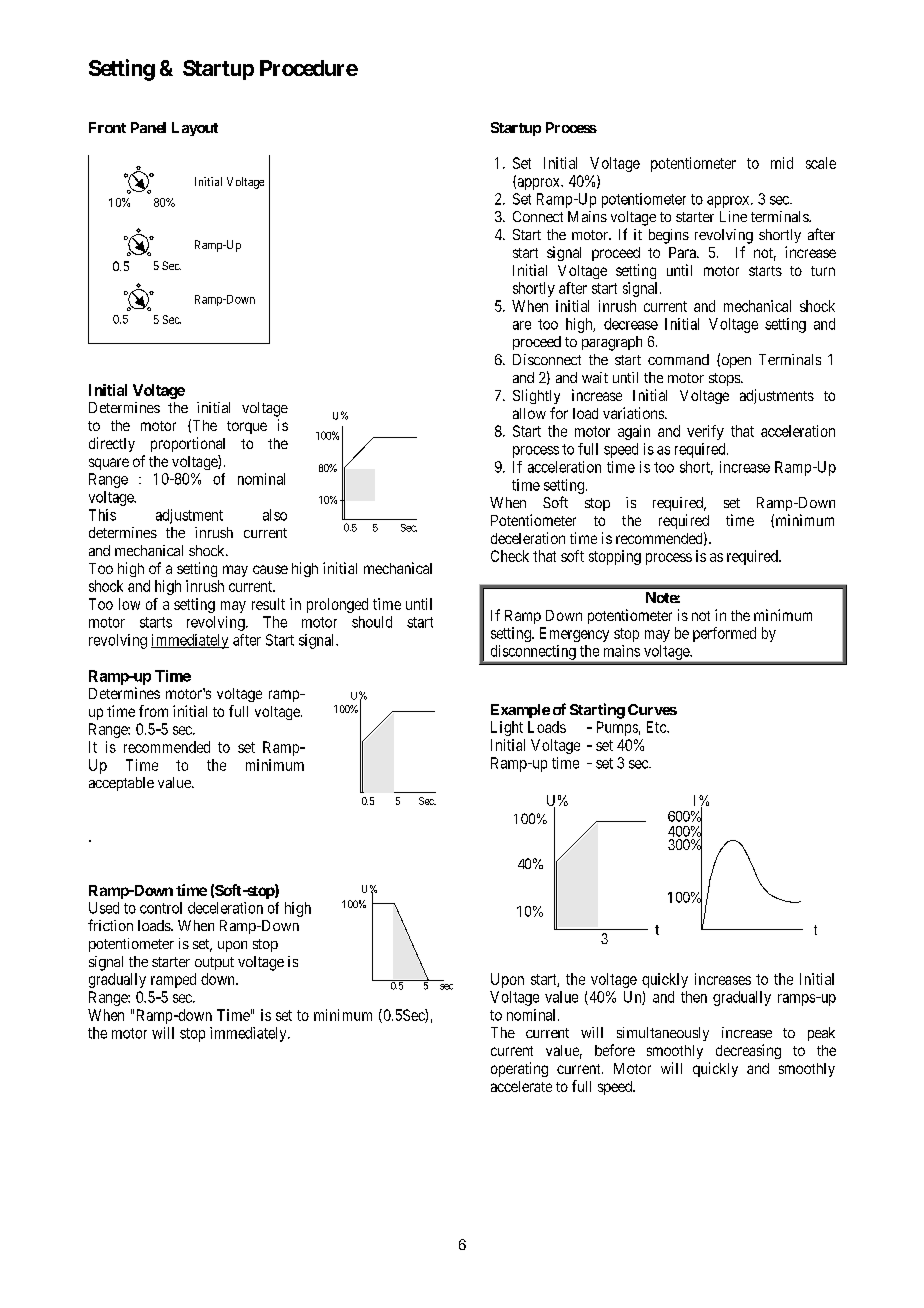 This screenshot has width=924, height=1308. I want to click on Layout, so click(195, 129).
